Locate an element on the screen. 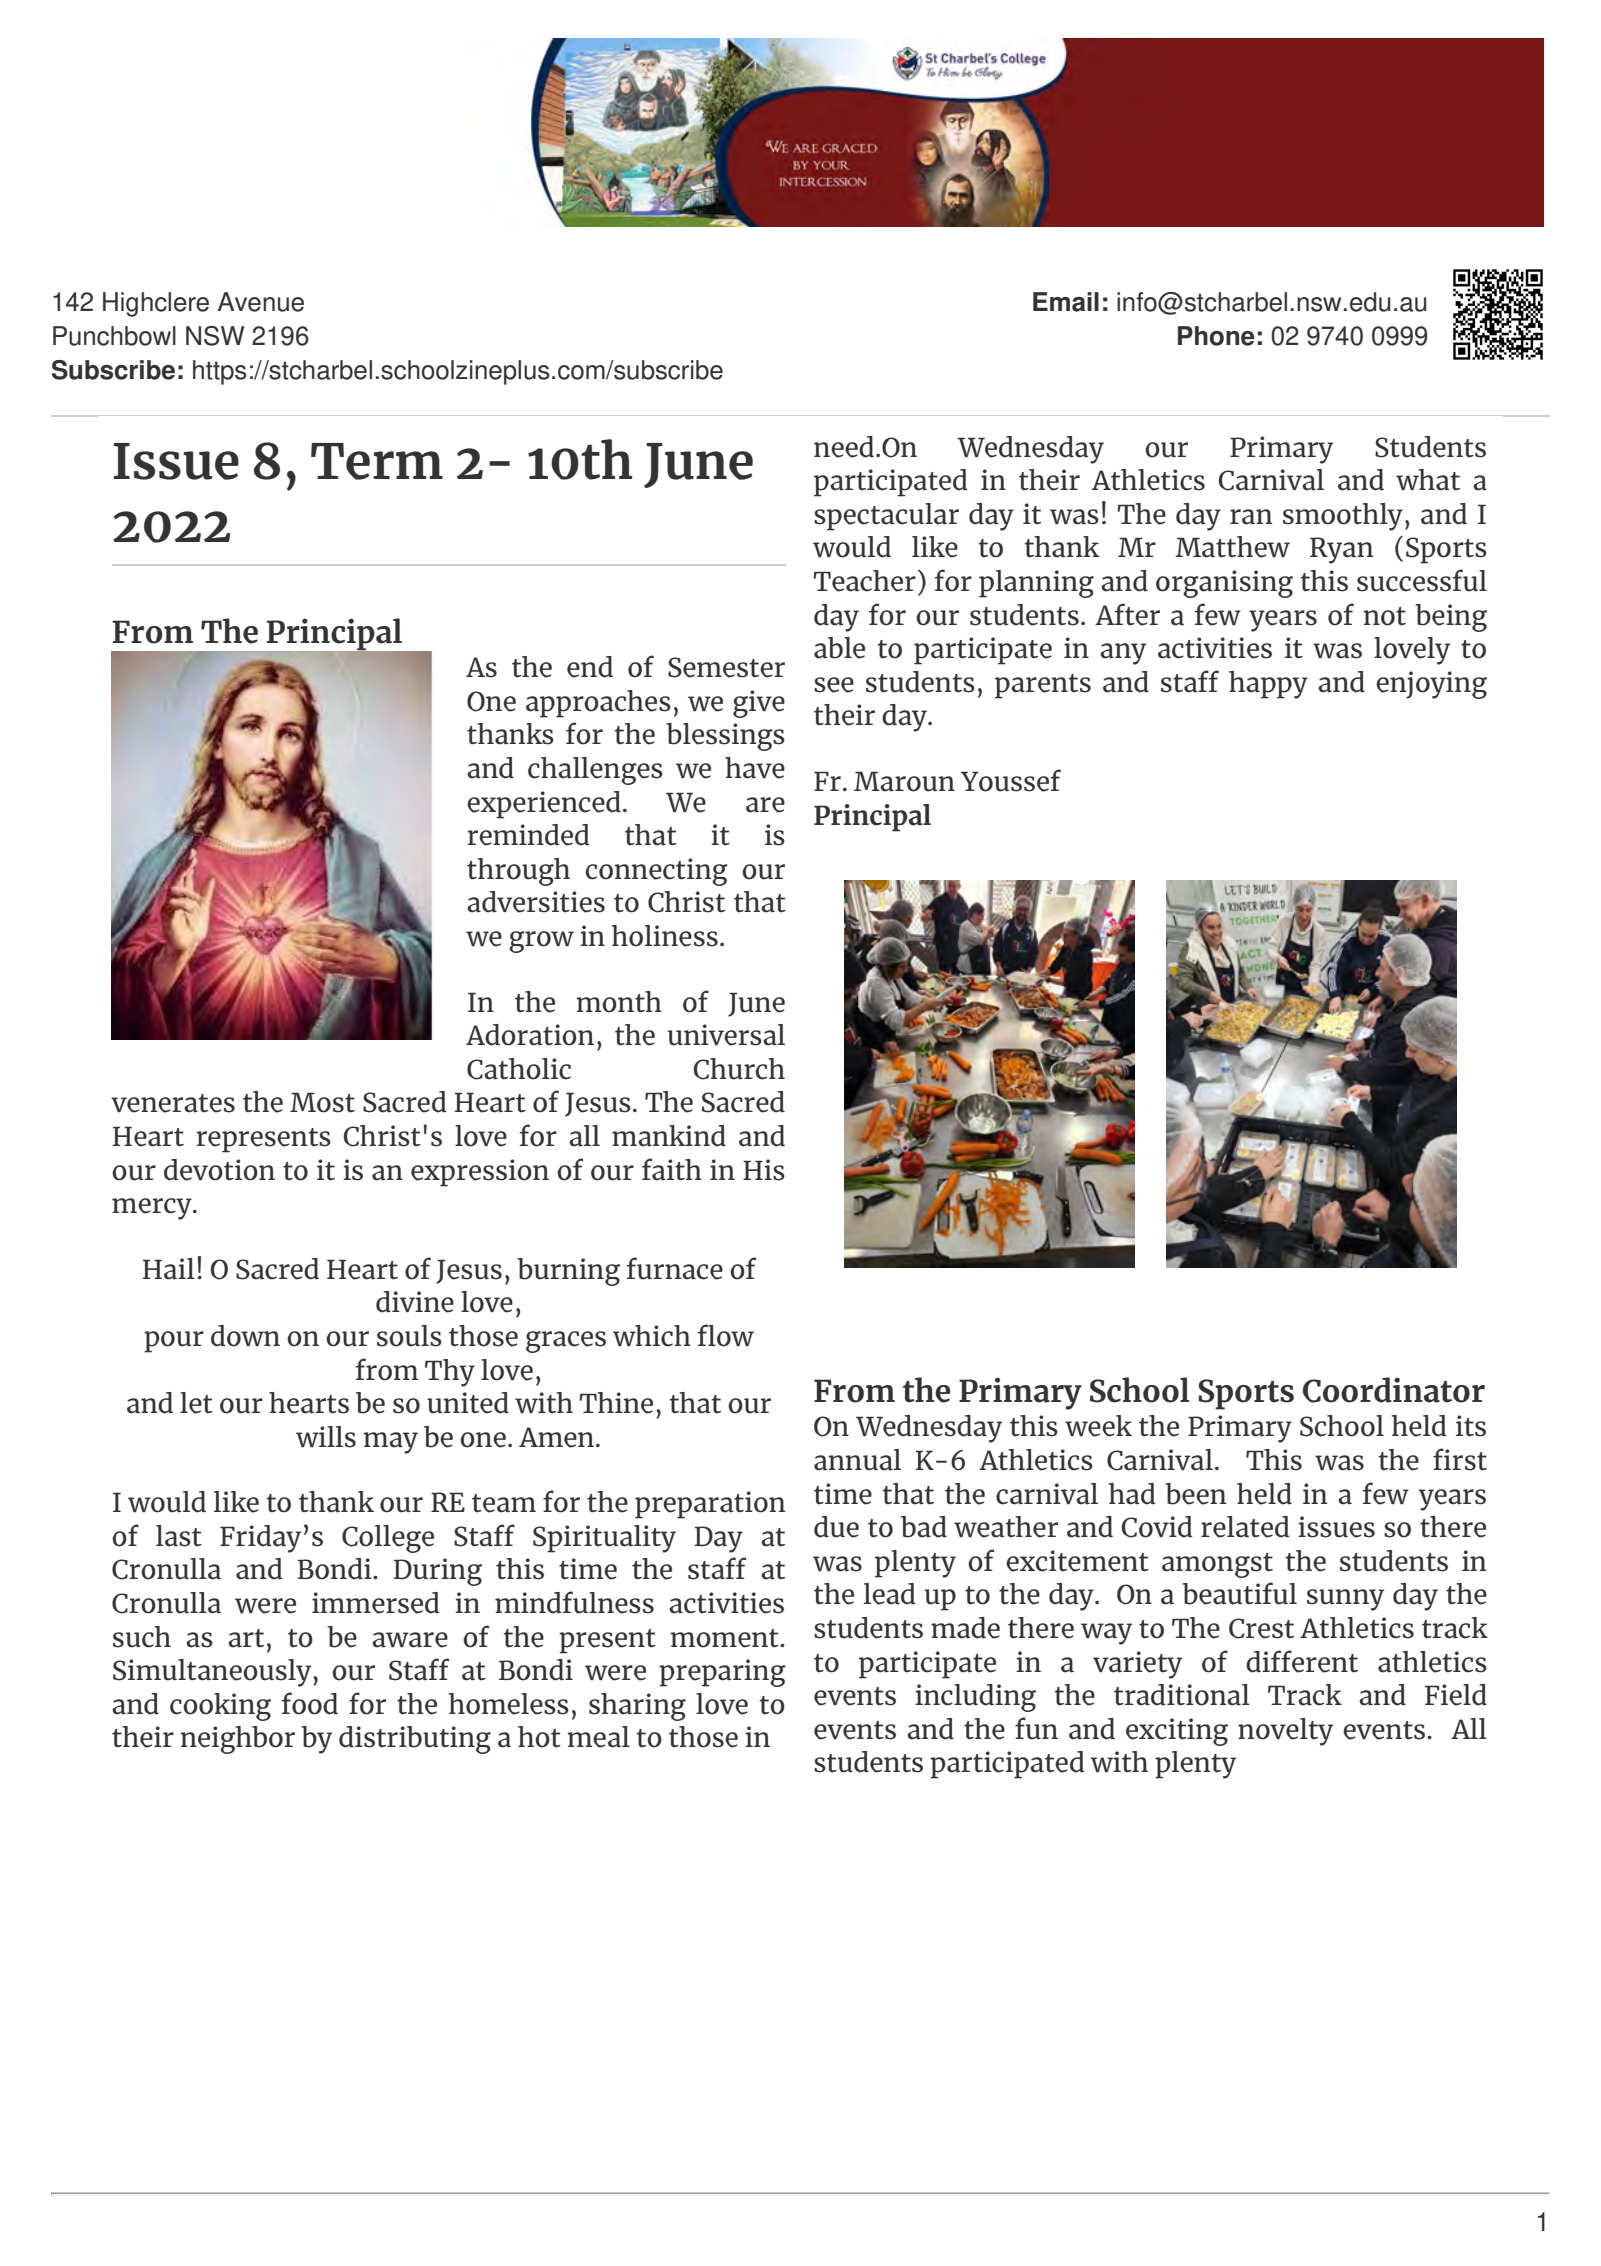 The image size is (1601, 2266). reminded is located at coordinates (528, 835).
